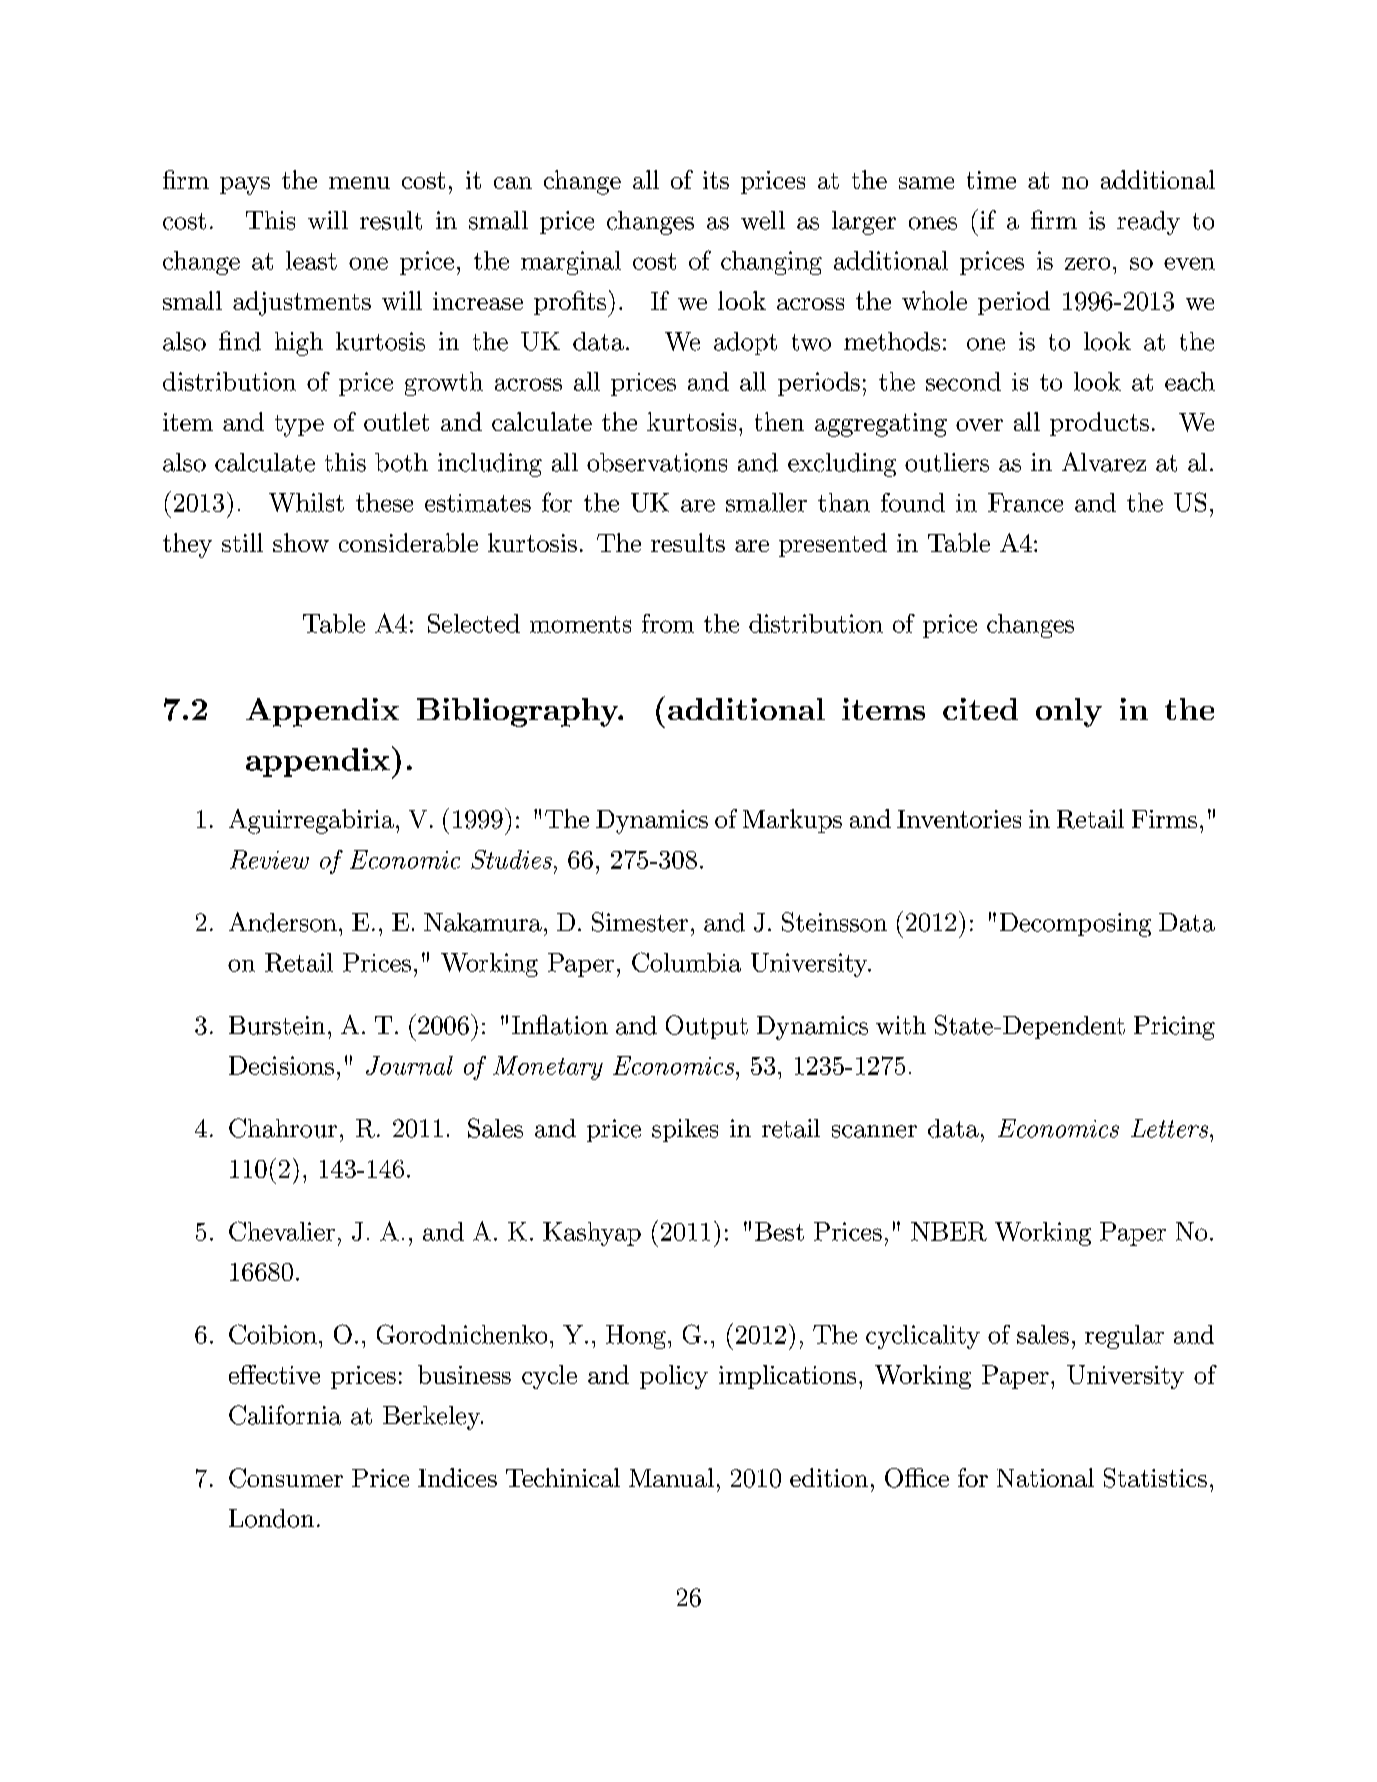  I want to click on Chevalier, so click(282, 1231).
